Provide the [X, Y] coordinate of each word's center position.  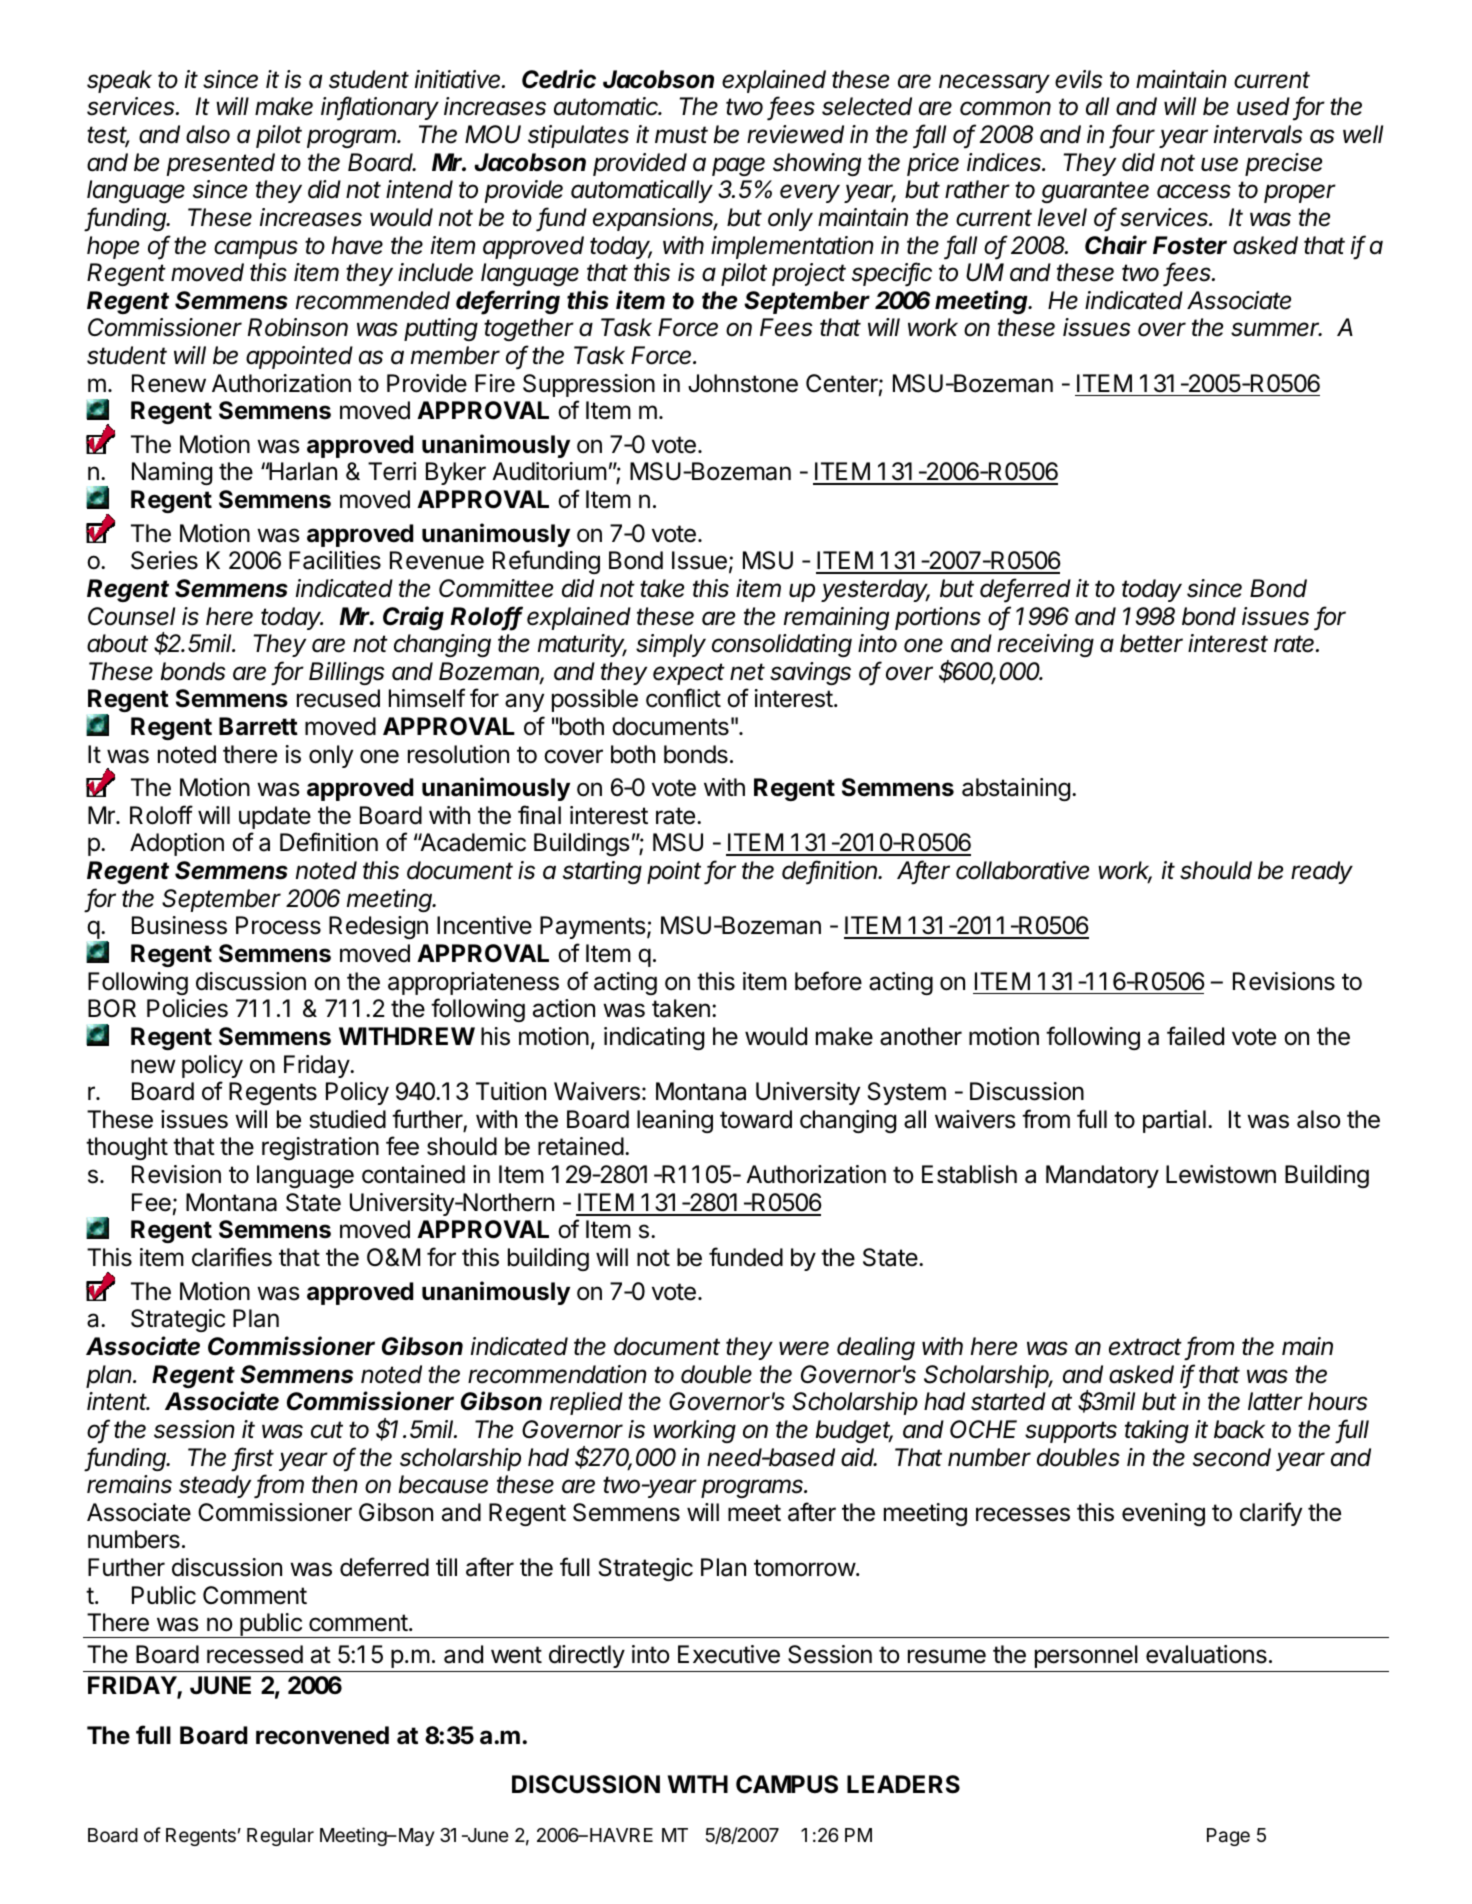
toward [756, 1119]
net [747, 672]
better [1151, 643]
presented [220, 164]
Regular [280, 1837]
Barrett [258, 726]
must [681, 135]
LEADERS [903, 1784]
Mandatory [1102, 1176]
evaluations [1206, 1654]
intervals [1258, 134]
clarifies [232, 1257]
